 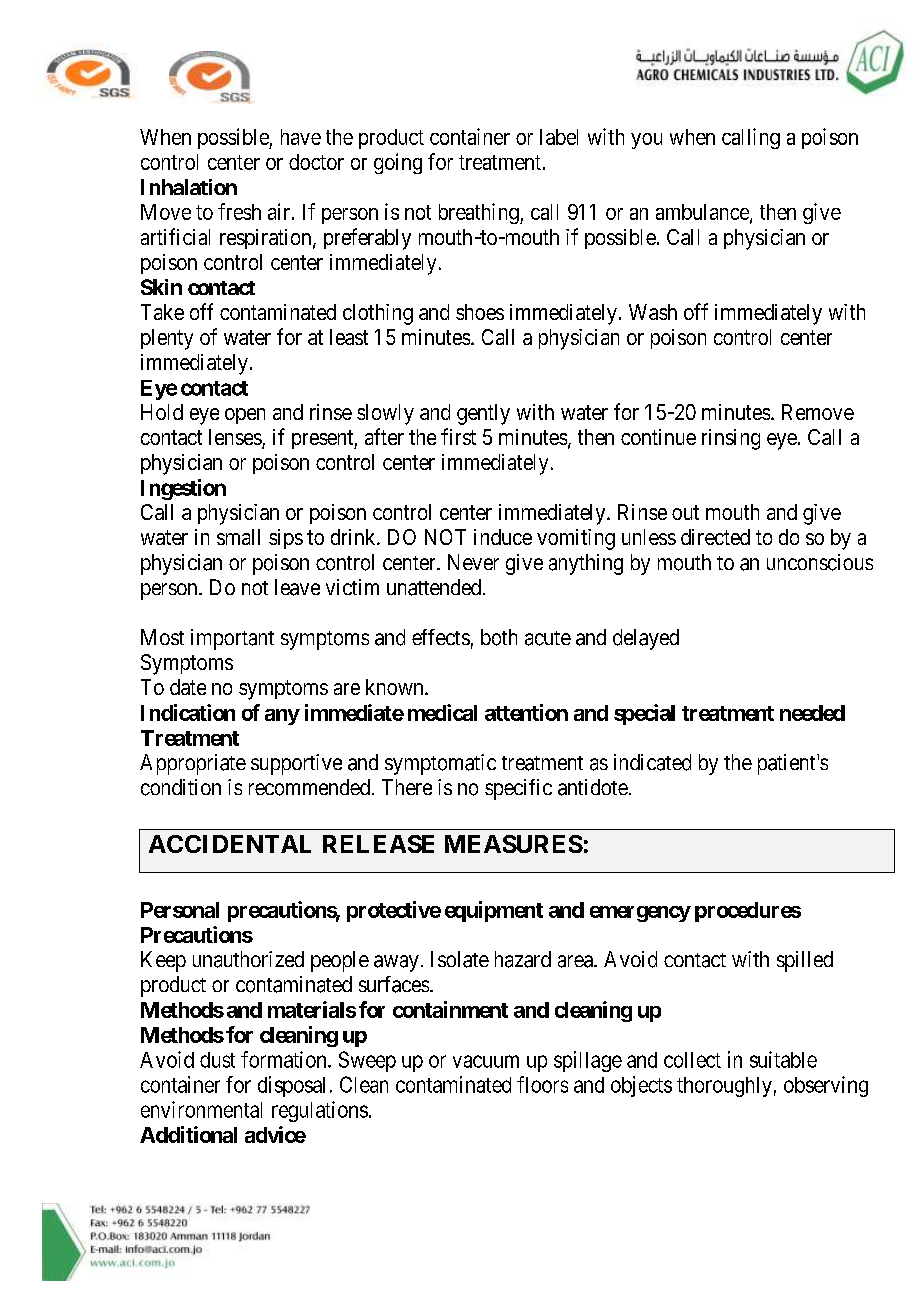 What do you see at coordinates (731, 439) in the image?
I see `rinsing` at bounding box center [731, 439].
